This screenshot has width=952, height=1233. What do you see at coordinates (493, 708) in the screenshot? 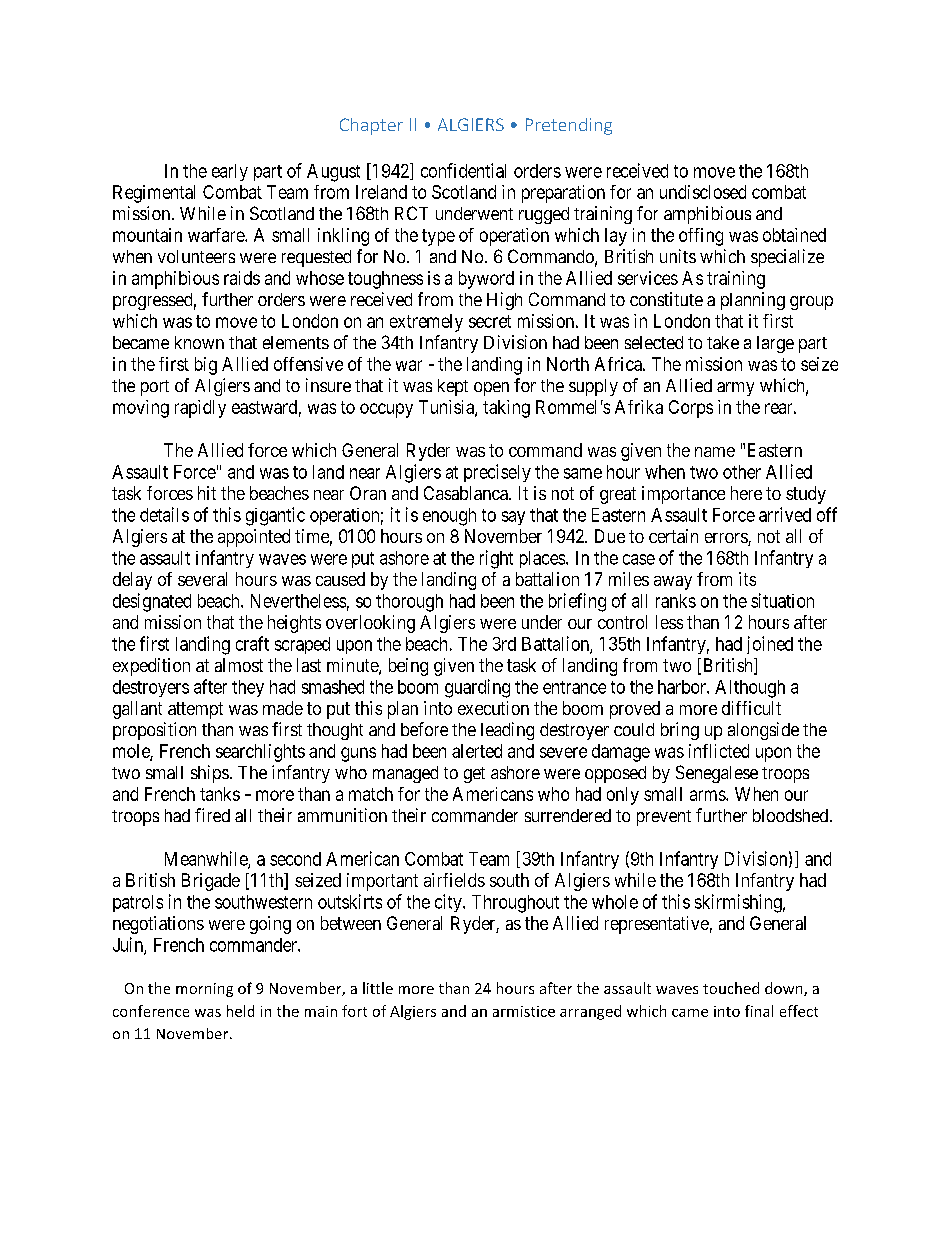
I see `execution` at bounding box center [493, 708].
